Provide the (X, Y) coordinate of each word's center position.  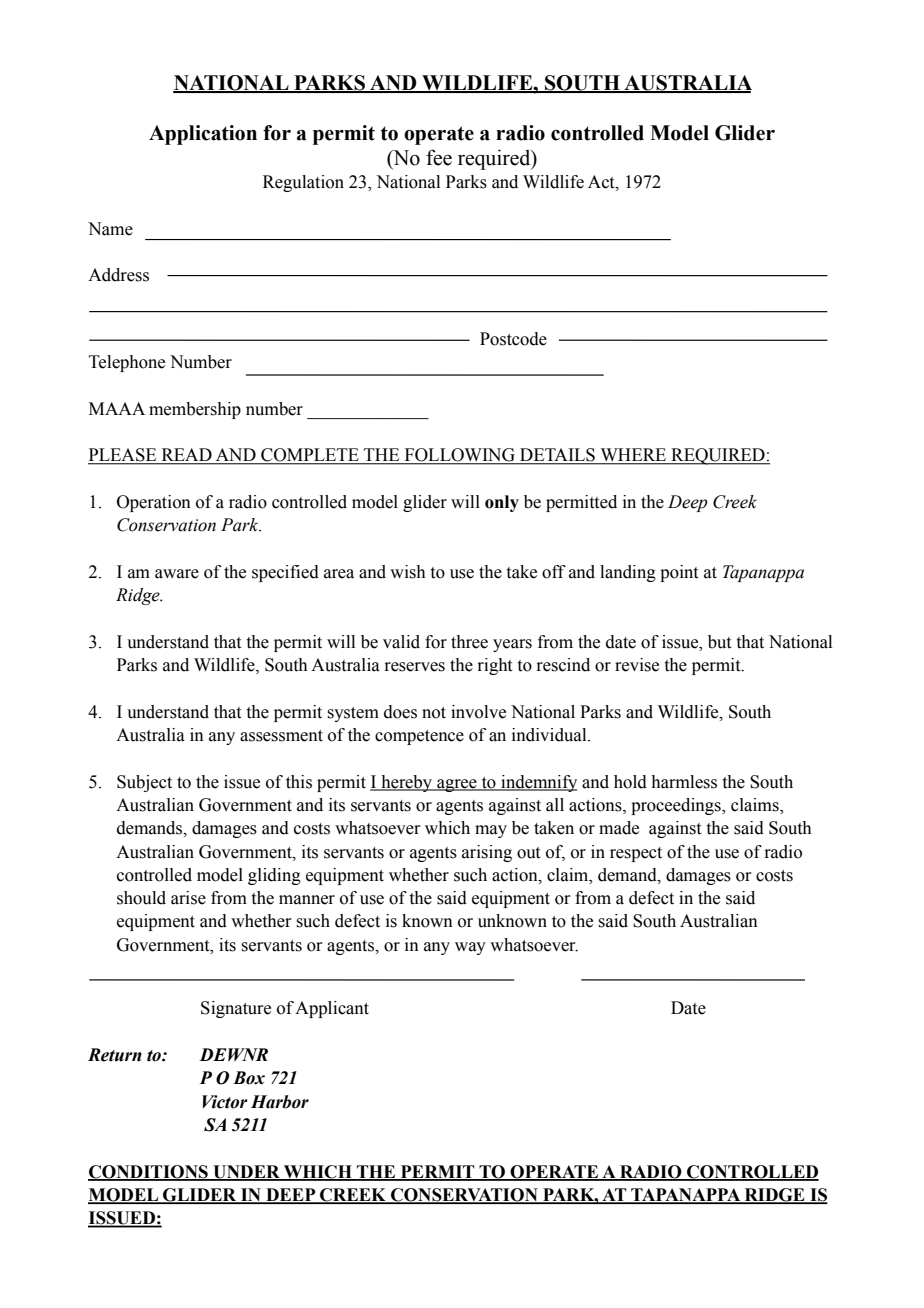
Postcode (513, 339)
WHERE (633, 456)
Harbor (280, 1102)
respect (636, 854)
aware (177, 574)
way (470, 948)
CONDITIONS (149, 1172)
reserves (414, 667)
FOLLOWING (459, 456)
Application (203, 135)
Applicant (332, 1009)
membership (195, 410)
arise (188, 898)
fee (439, 157)
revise (637, 665)
